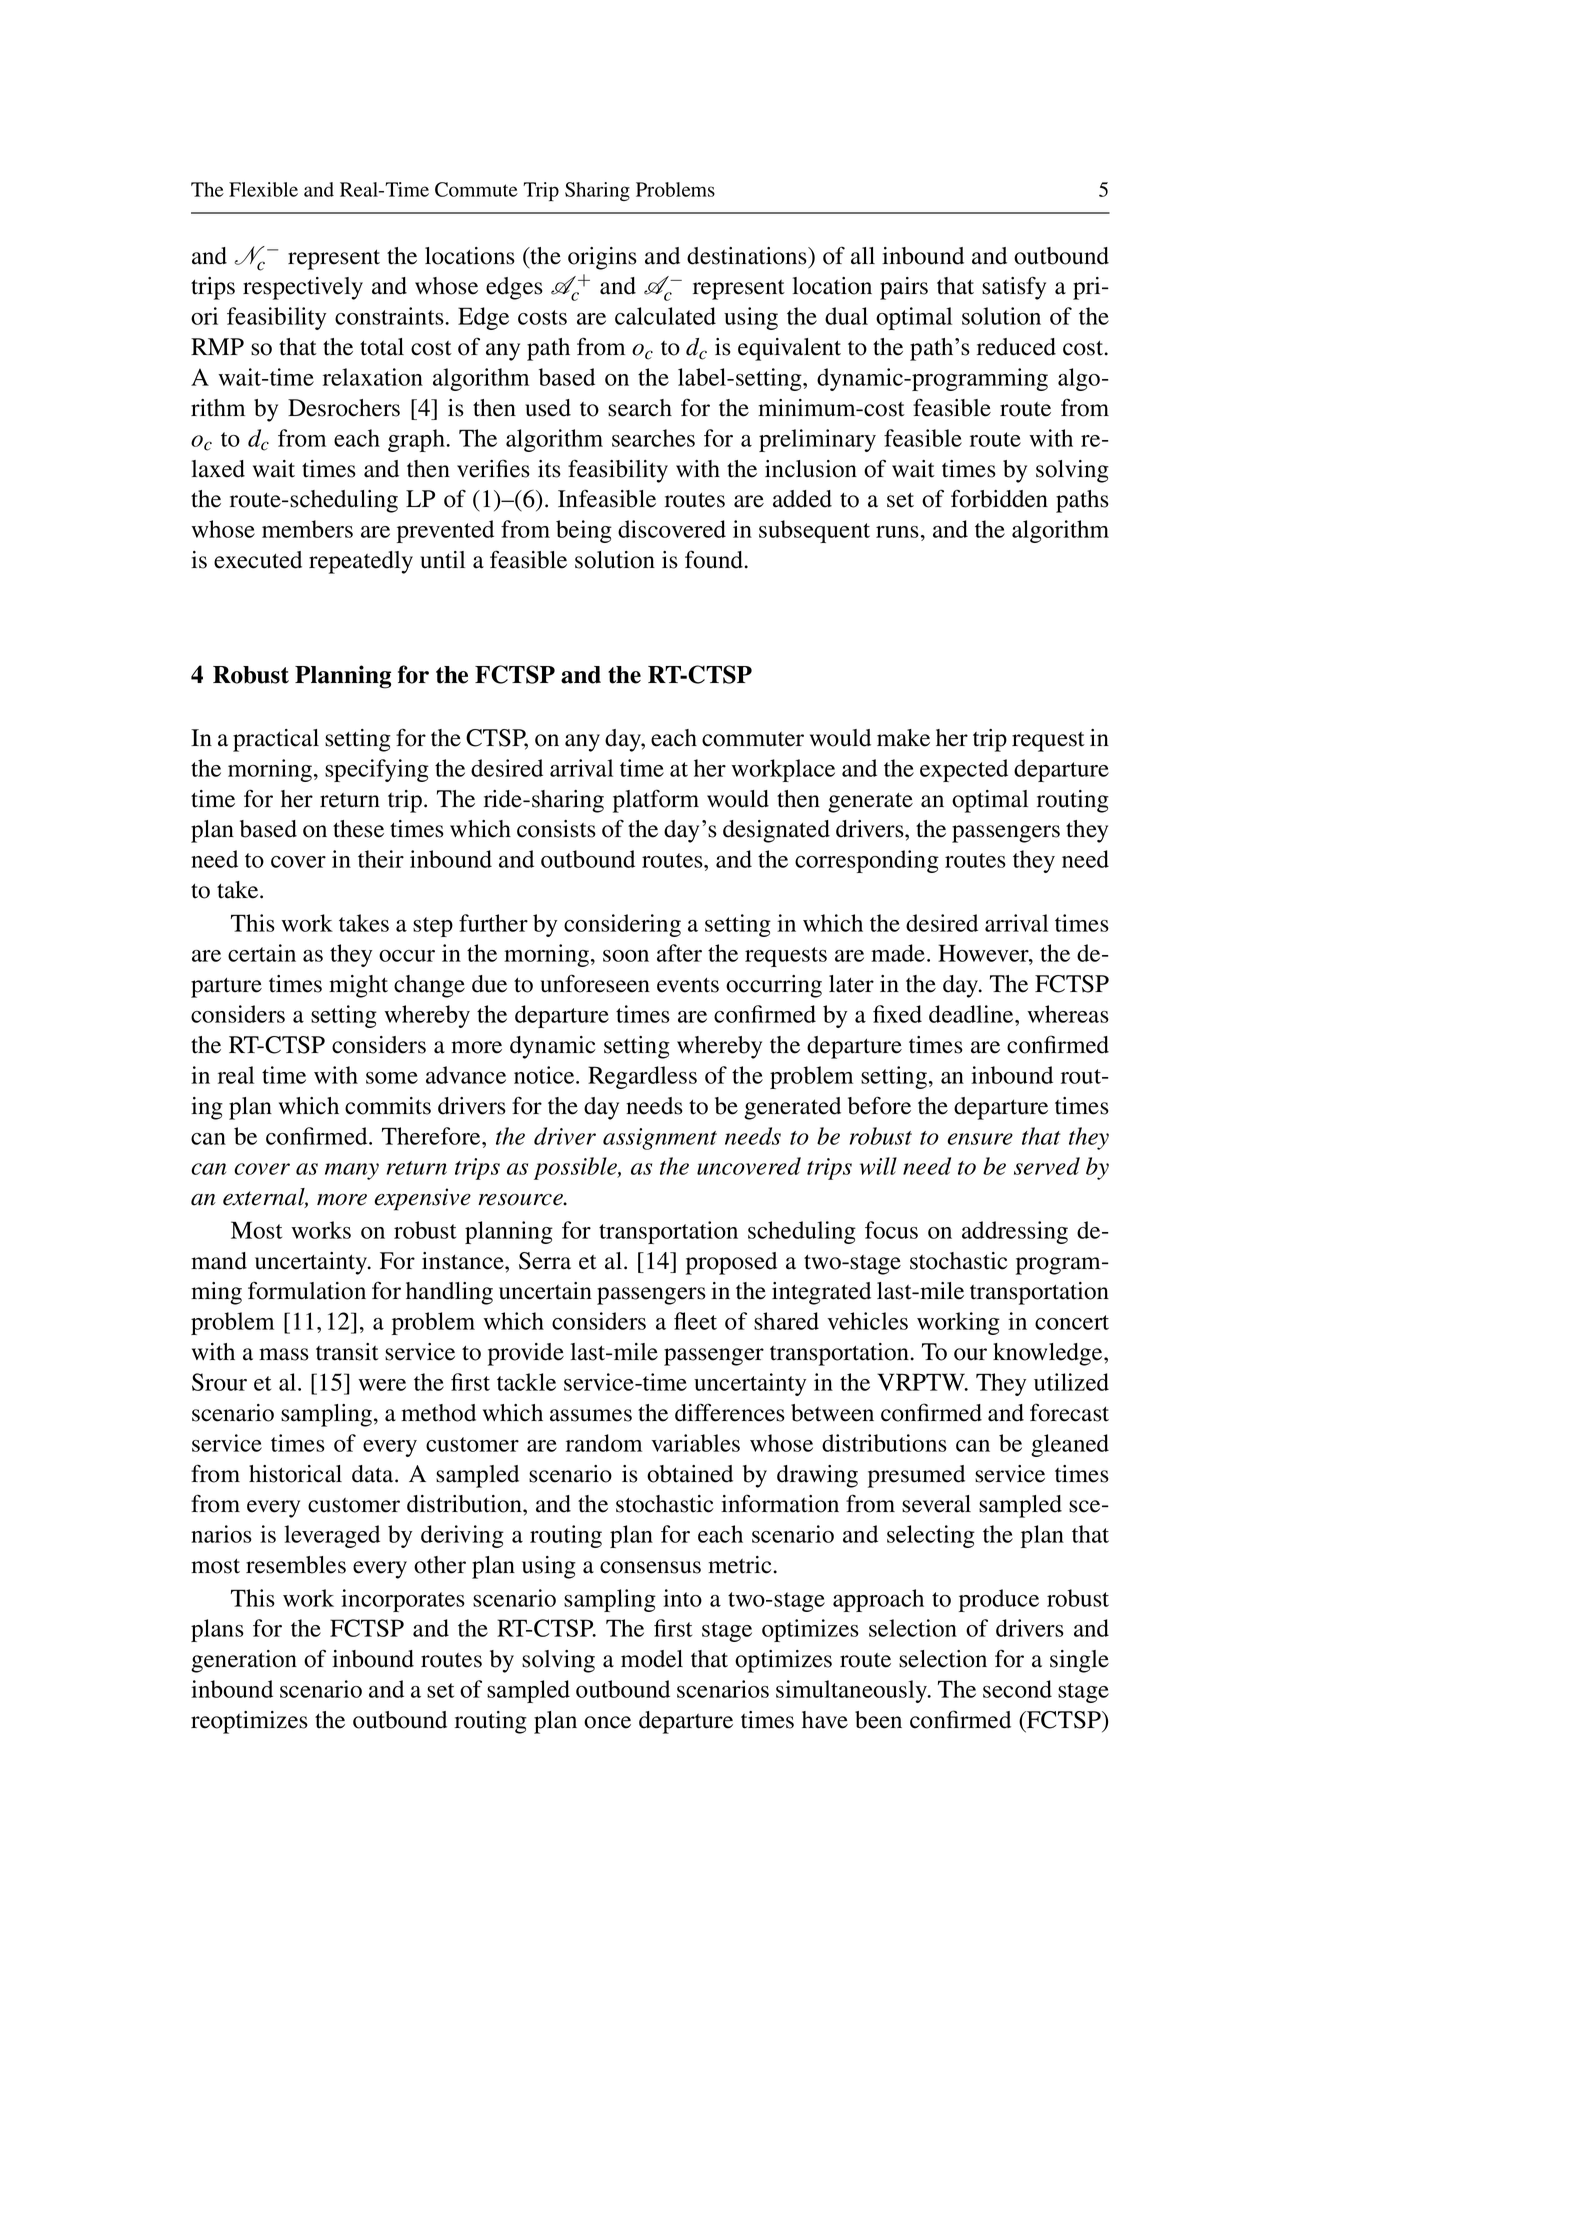  I want to click on satisfy, so click(1014, 288).
